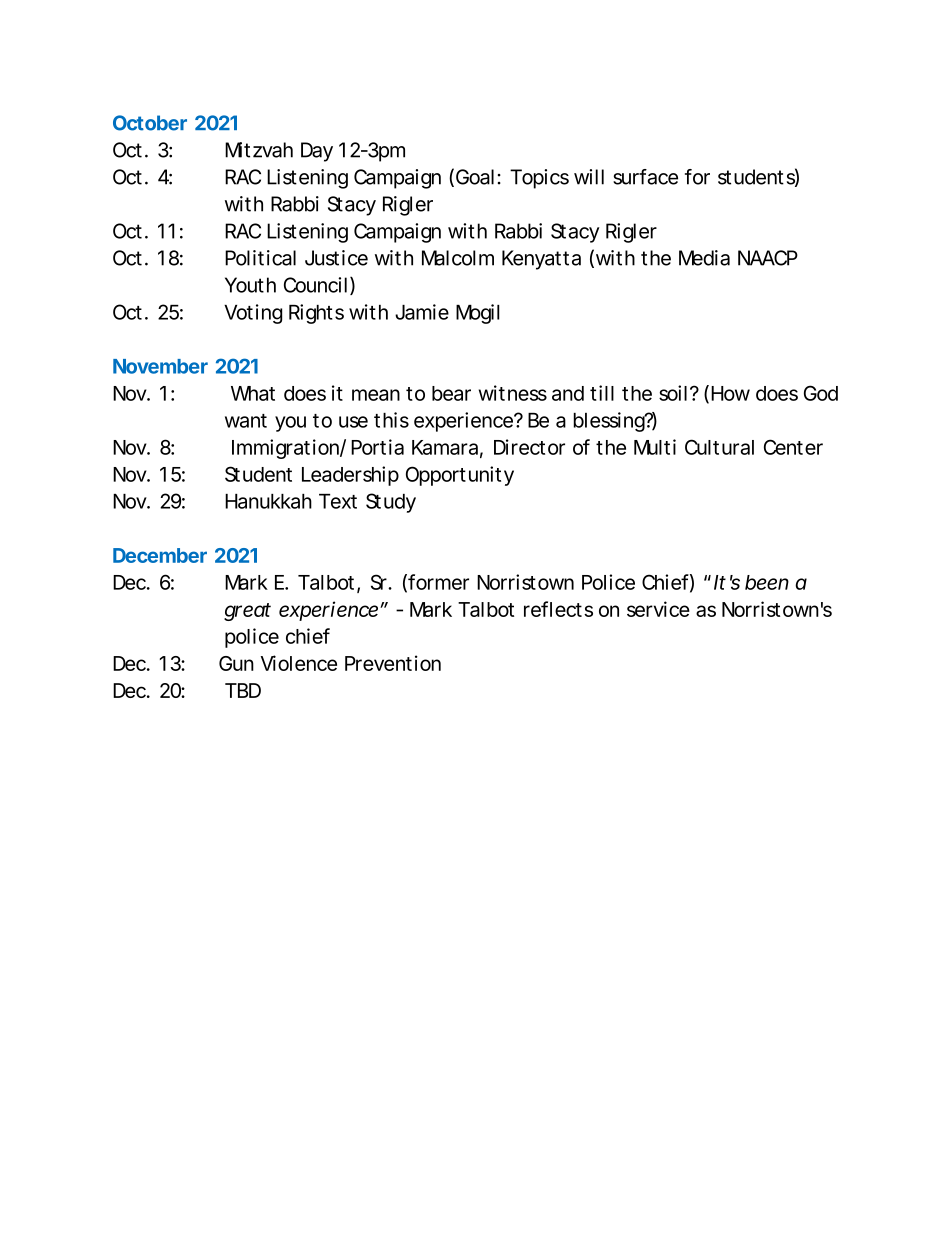 The width and height of the screenshot is (952, 1233). I want to click on December, so click(160, 555).
